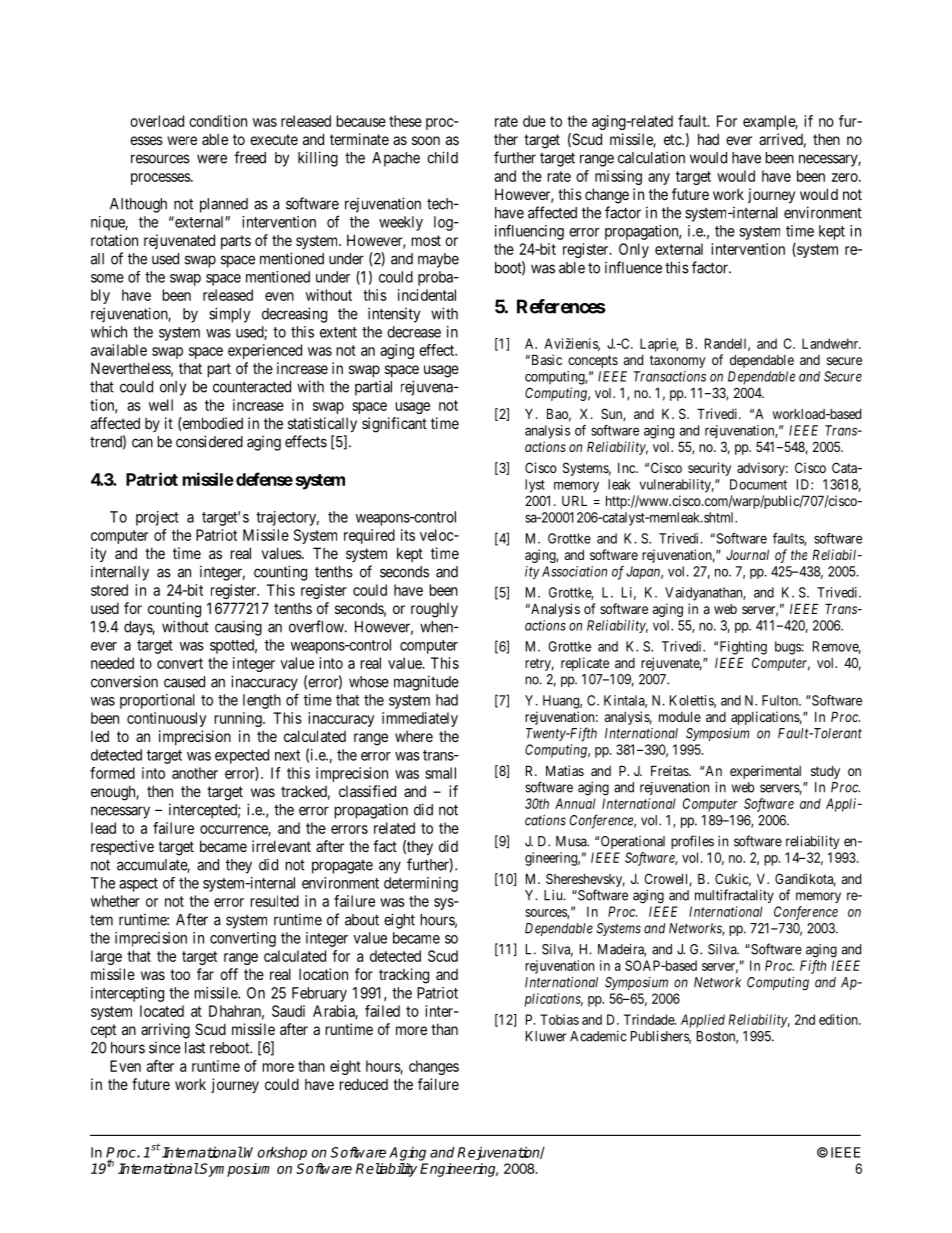 This screenshot has height=1233, width=952. Describe the element at coordinates (122, 847) in the screenshot. I see `respective` at that location.
